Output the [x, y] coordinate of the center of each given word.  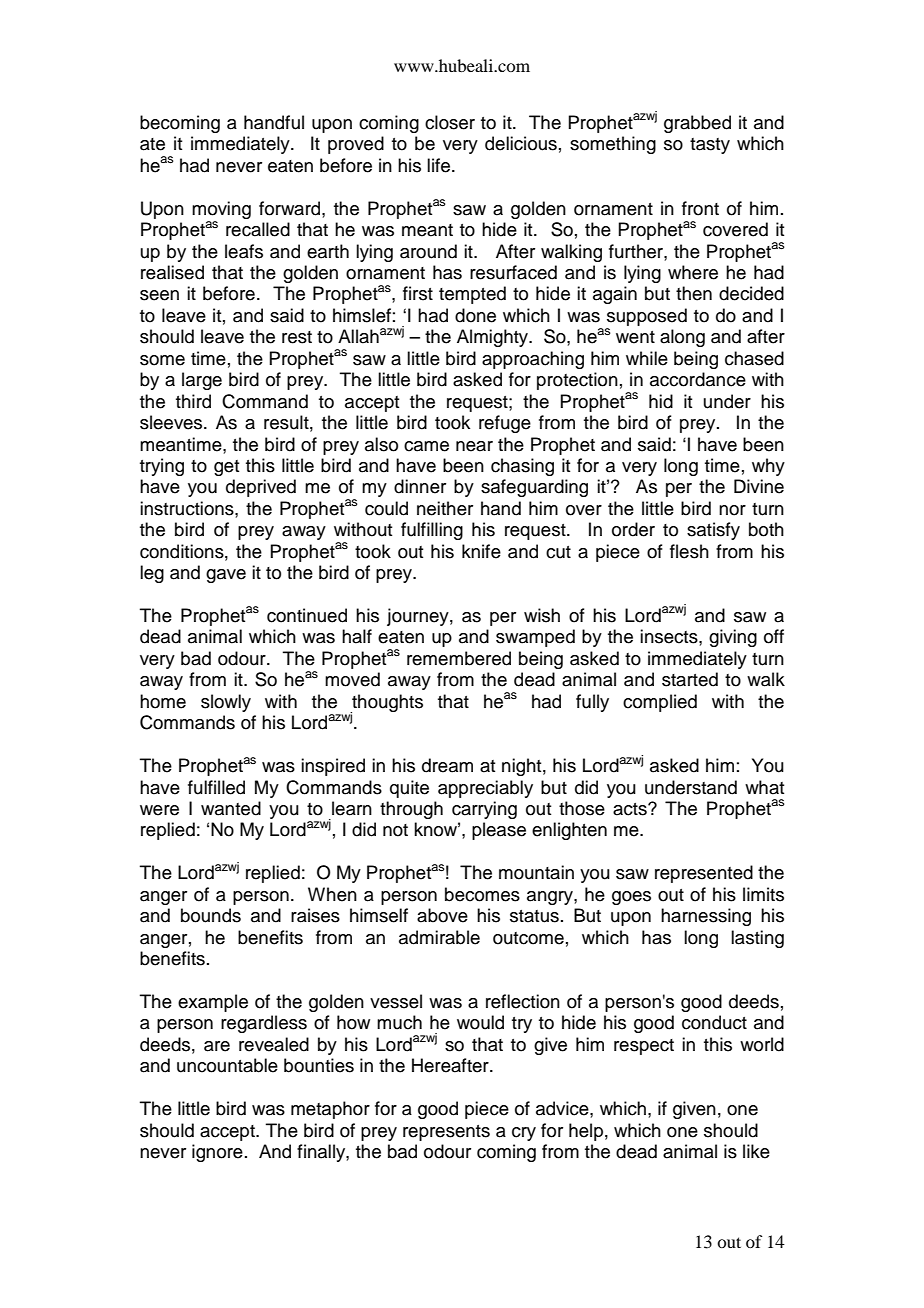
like [756, 1151]
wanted [231, 808]
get [226, 468]
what [764, 787]
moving [221, 210]
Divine [759, 486]
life [440, 165]
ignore [217, 1153]
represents [446, 1133]
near [474, 446]
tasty [710, 146]
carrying [484, 810]
